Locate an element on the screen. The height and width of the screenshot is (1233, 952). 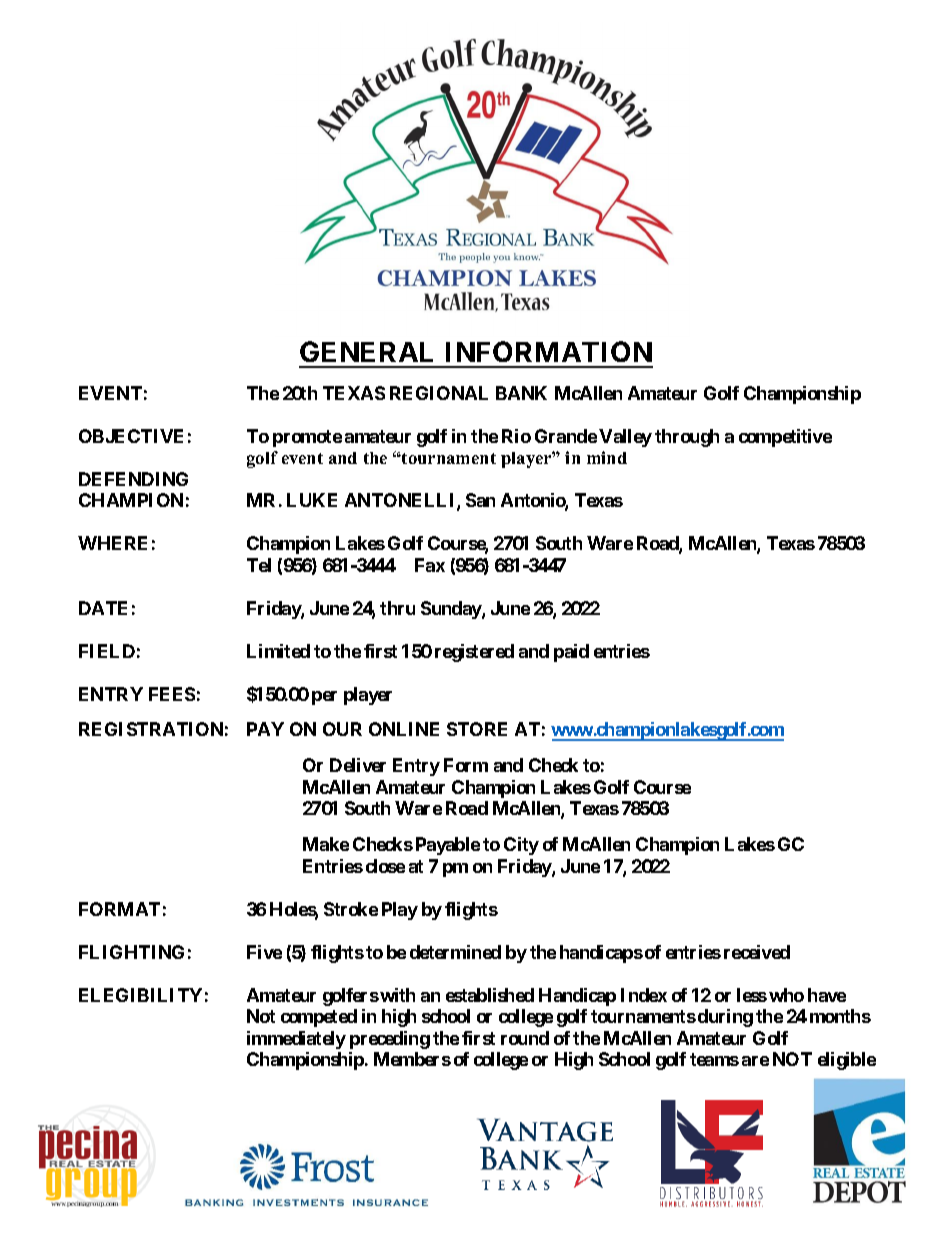
REGIONAL is located at coordinates (439, 393).
